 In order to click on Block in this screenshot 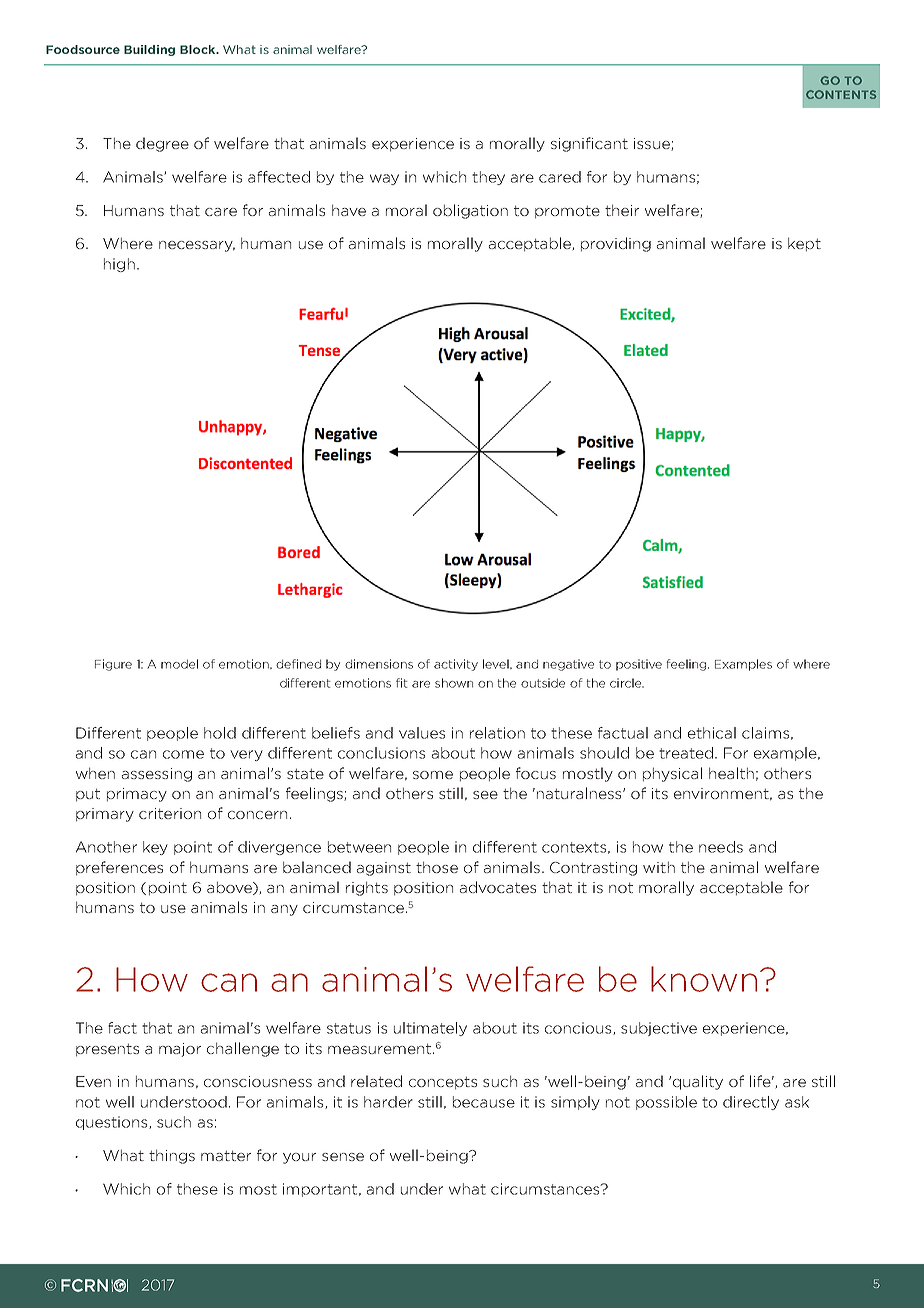, I will do `click(199, 49)`.
